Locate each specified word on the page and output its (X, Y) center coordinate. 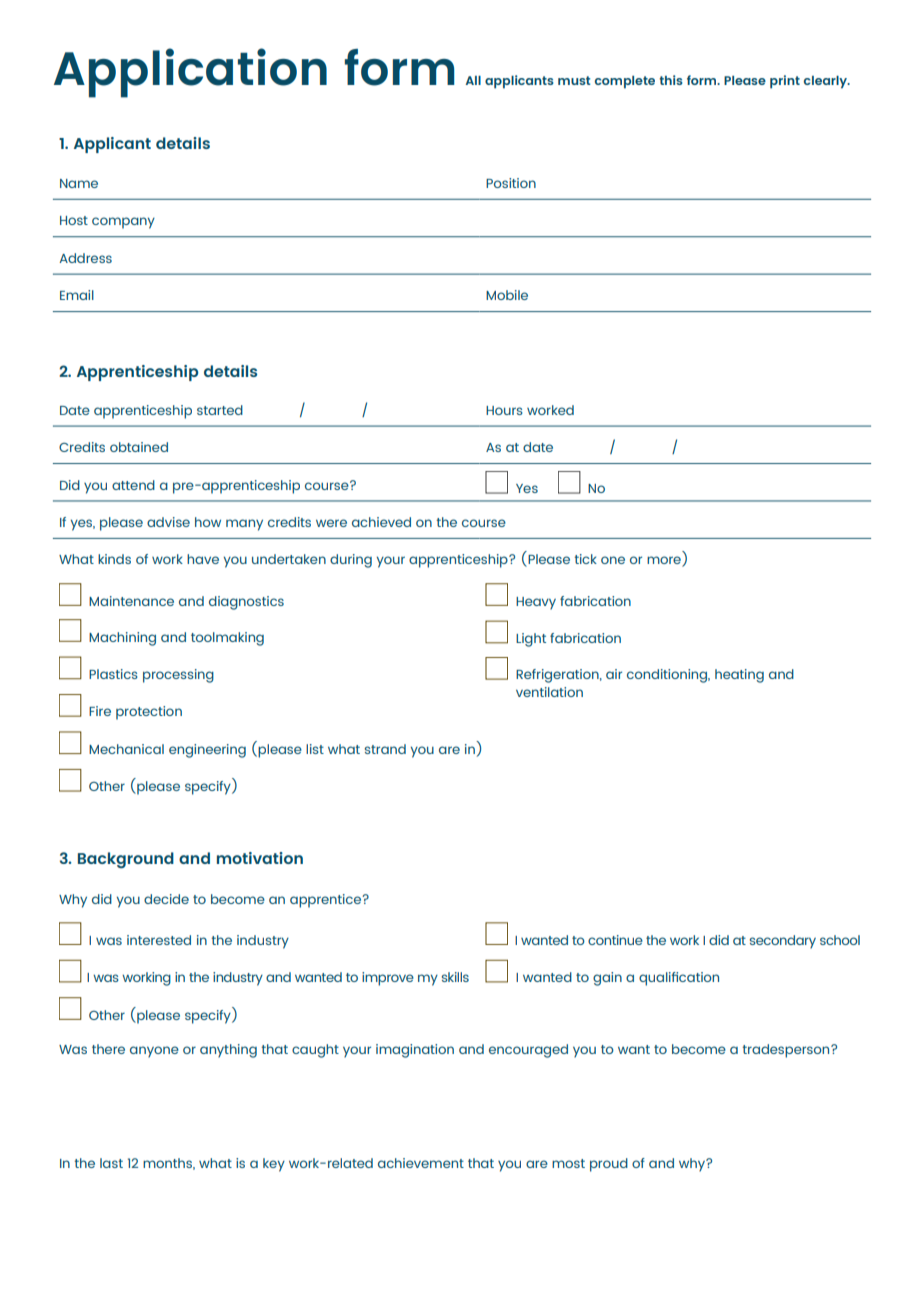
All (473, 80)
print (785, 82)
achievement (421, 1163)
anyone (154, 1052)
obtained (139, 447)
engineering (207, 751)
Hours (504, 410)
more (665, 561)
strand (385, 749)
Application (190, 73)
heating (739, 676)
